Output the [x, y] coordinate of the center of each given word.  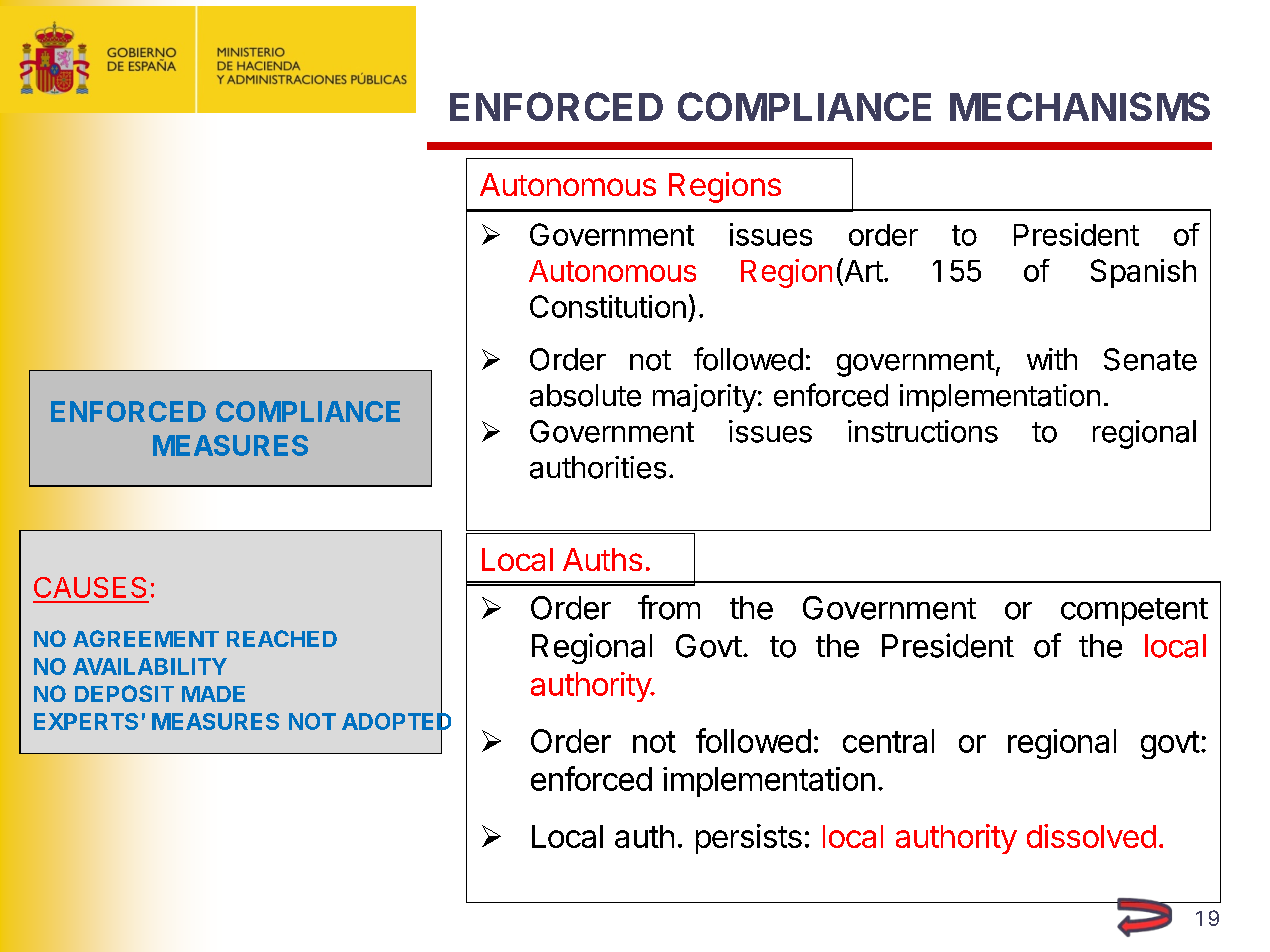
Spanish [1143, 273]
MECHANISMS [1080, 106]
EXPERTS [86, 721]
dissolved [1091, 836]
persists [749, 839]
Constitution [608, 306]
